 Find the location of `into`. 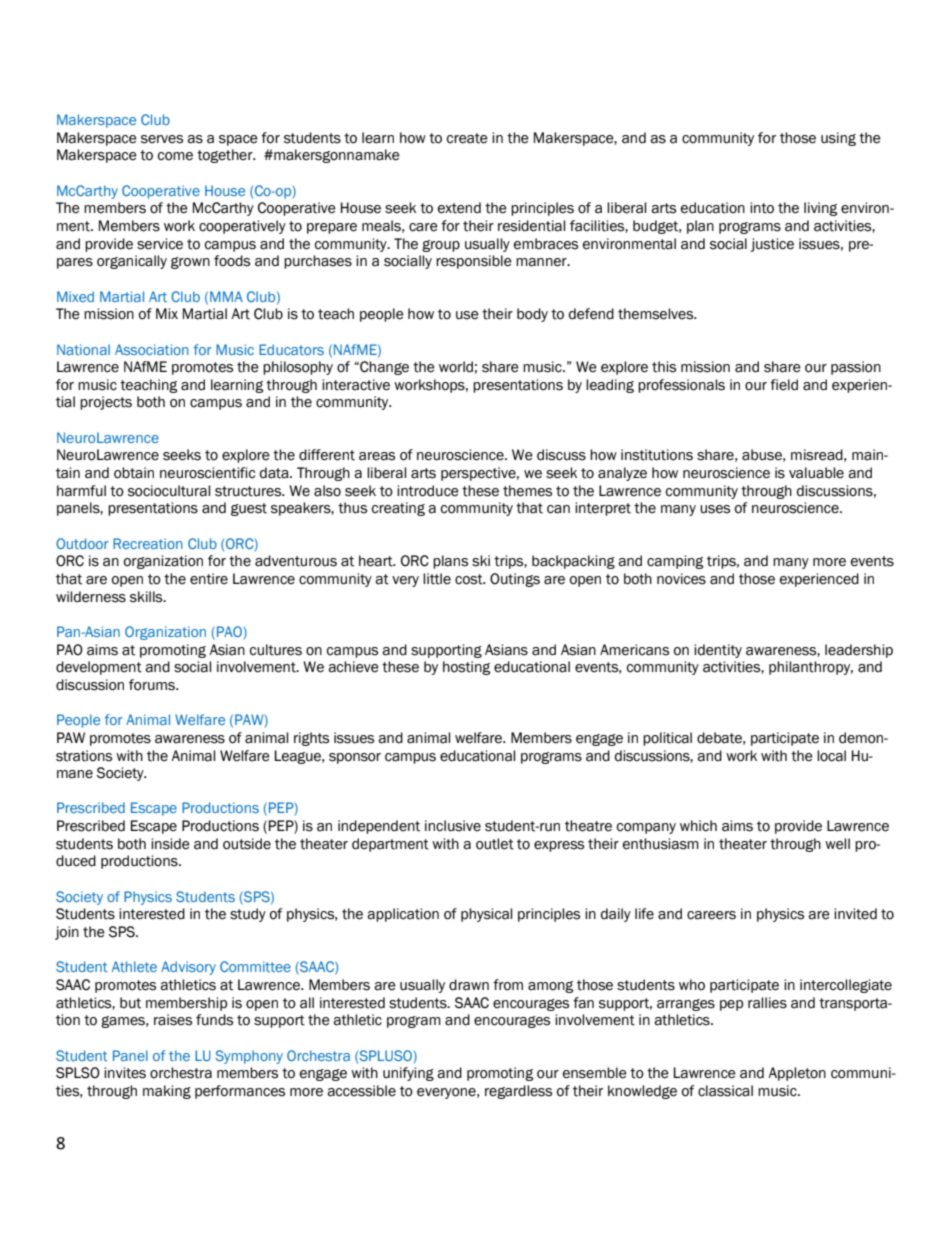

into is located at coordinates (762, 208).
